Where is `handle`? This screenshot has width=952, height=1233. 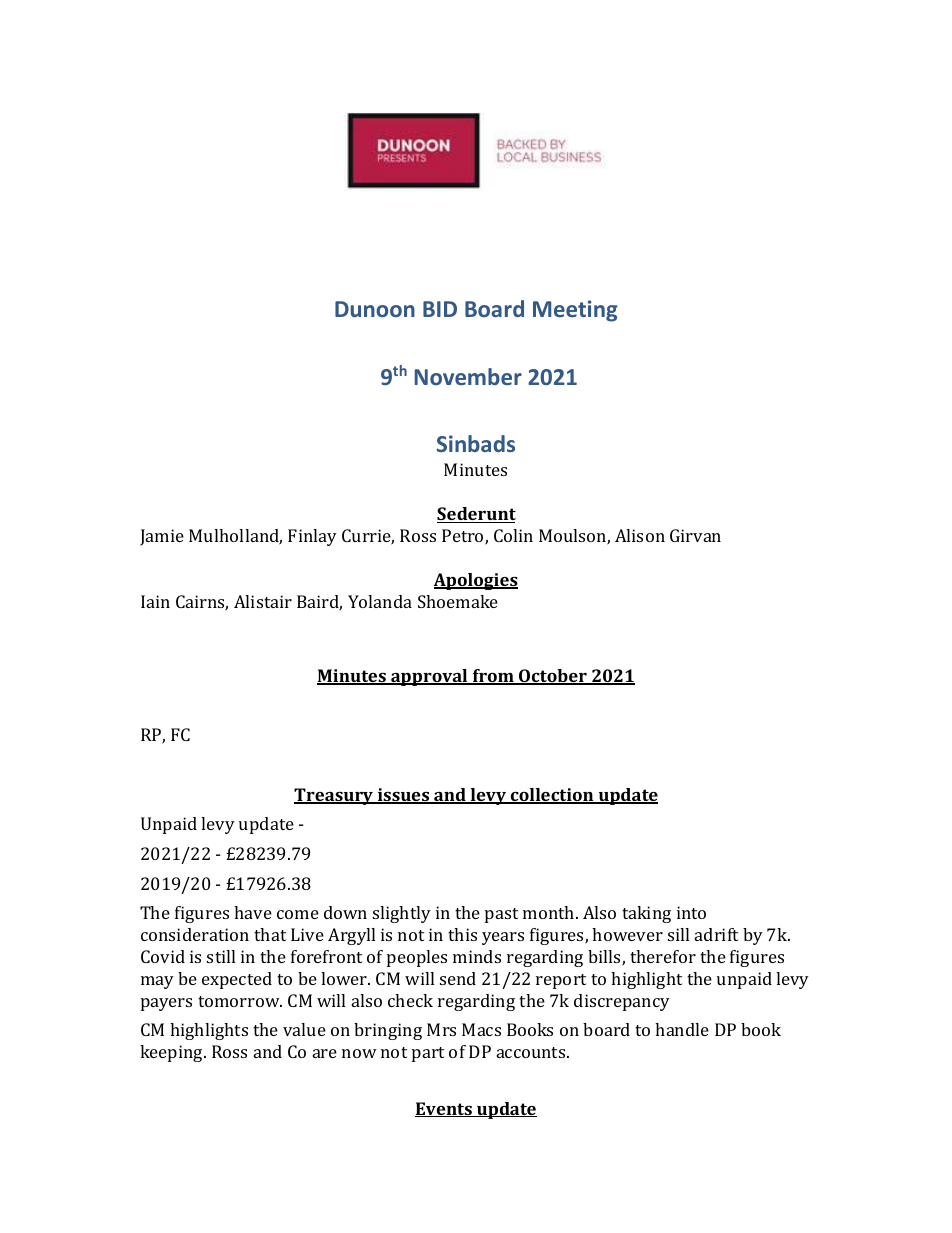 handle is located at coordinates (682, 1029).
